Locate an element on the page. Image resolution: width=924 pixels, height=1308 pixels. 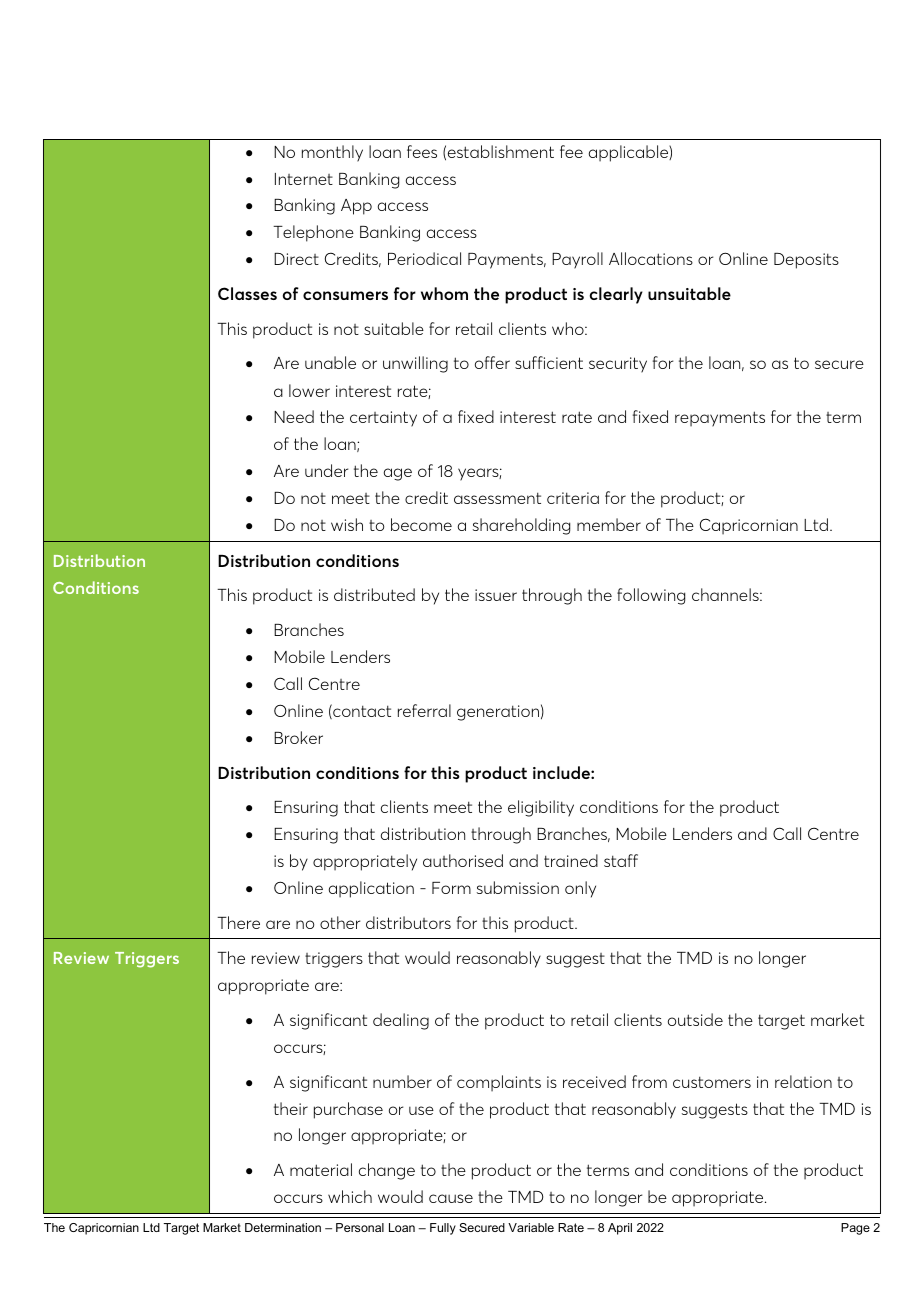
Need is located at coordinates (294, 416).
